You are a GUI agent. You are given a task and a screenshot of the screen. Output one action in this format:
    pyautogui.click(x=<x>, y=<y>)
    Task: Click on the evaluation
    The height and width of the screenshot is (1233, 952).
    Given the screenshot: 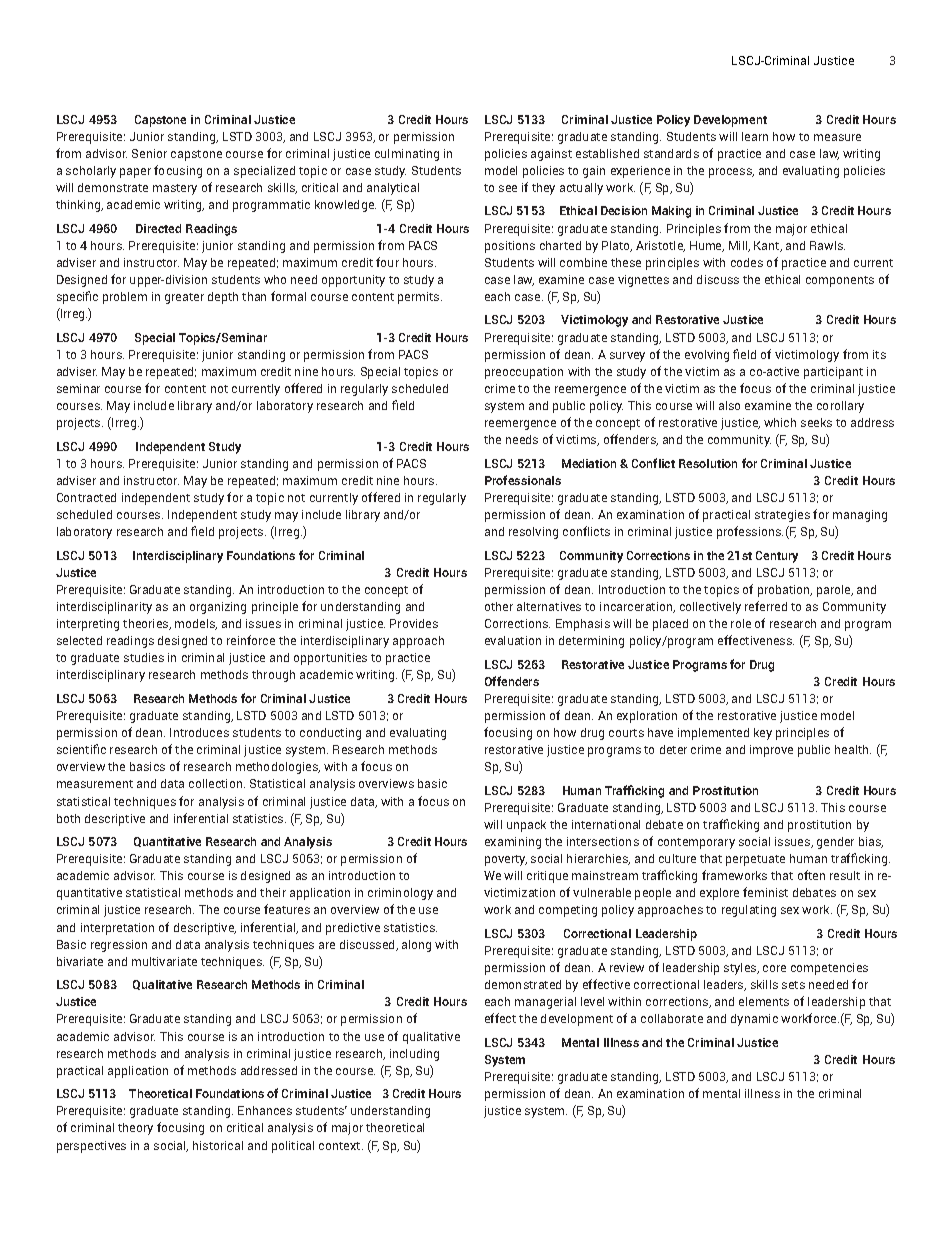 What is the action you would take?
    pyautogui.click(x=513, y=640)
